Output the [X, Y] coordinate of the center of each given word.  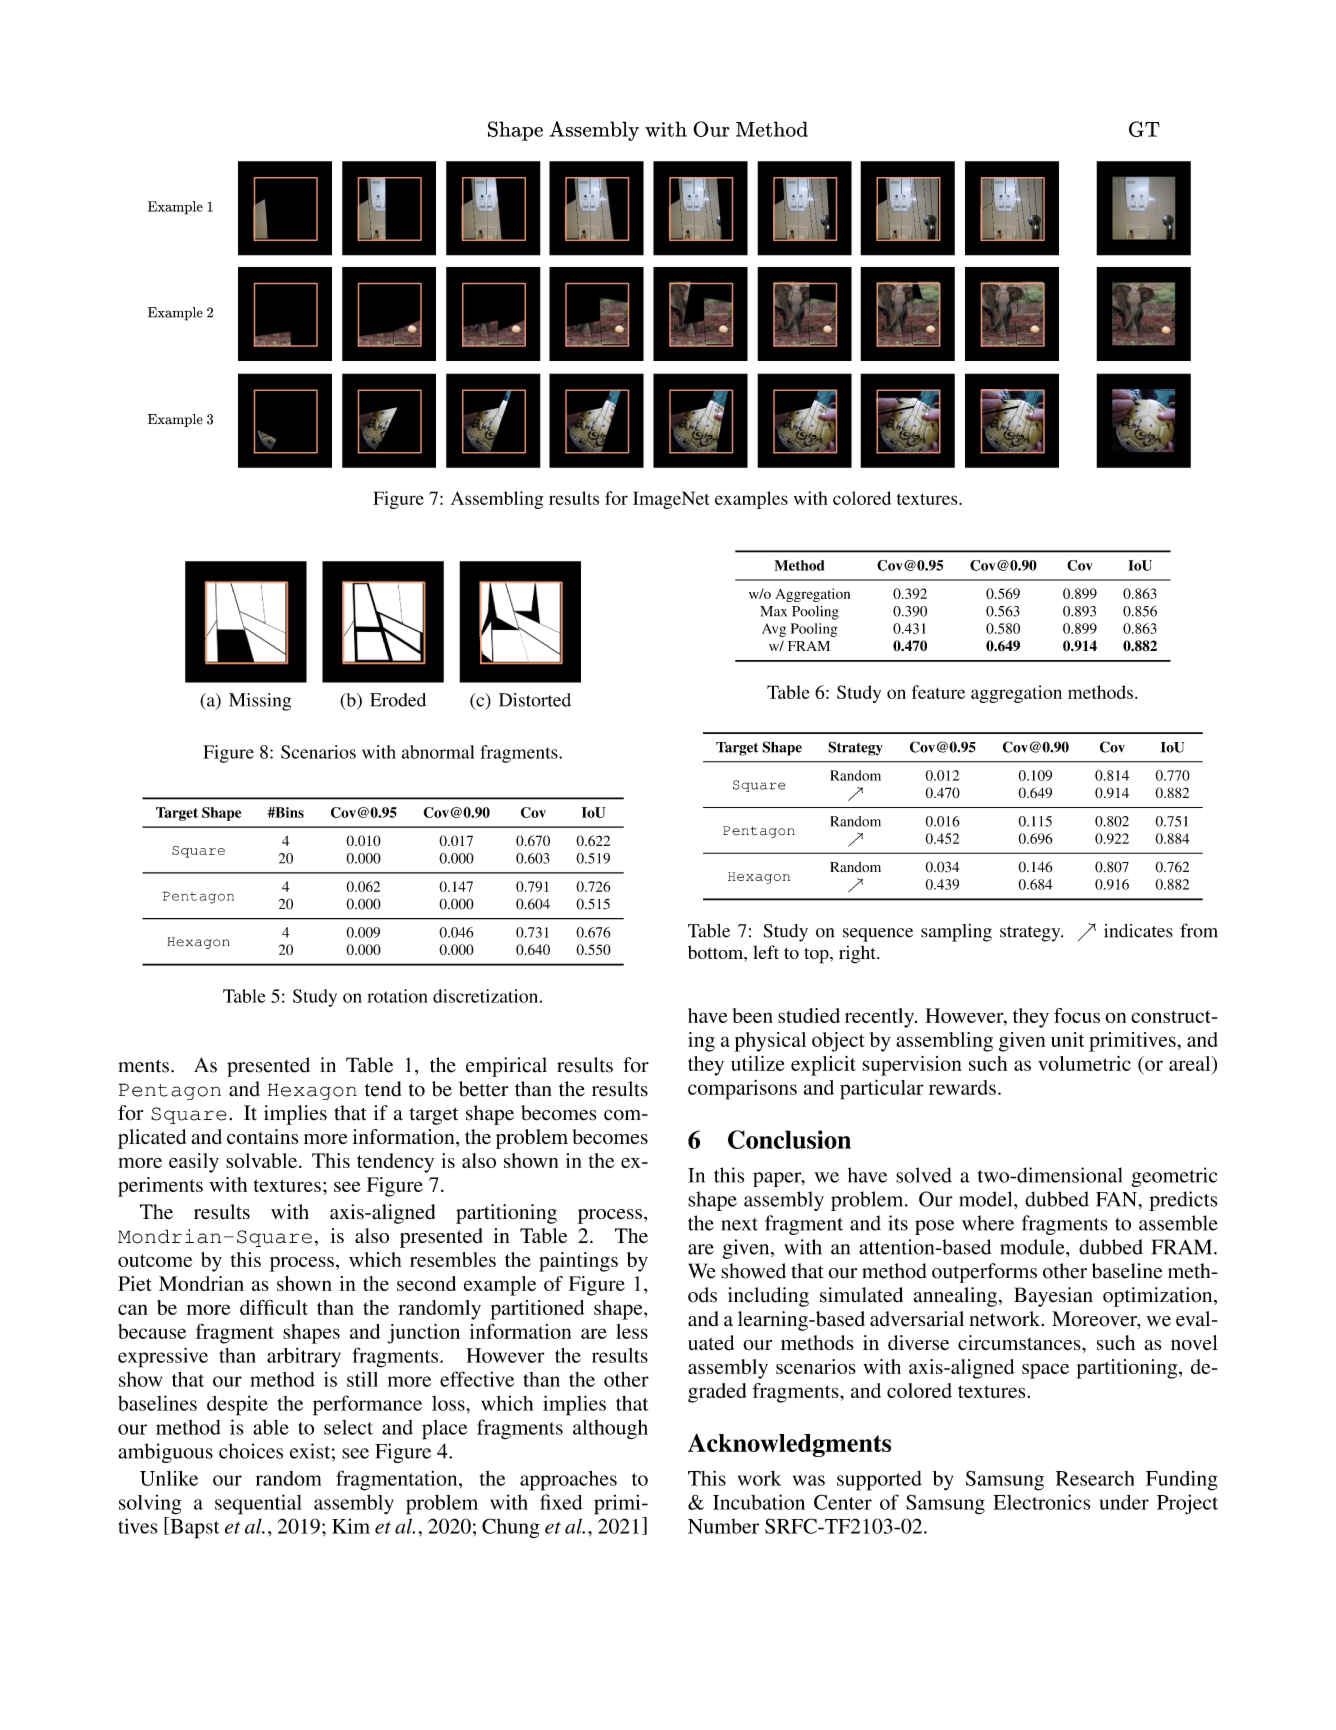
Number [723, 1526]
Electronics [1041, 1502]
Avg [774, 630]
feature [938, 692]
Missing [260, 702]
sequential [258, 1504]
